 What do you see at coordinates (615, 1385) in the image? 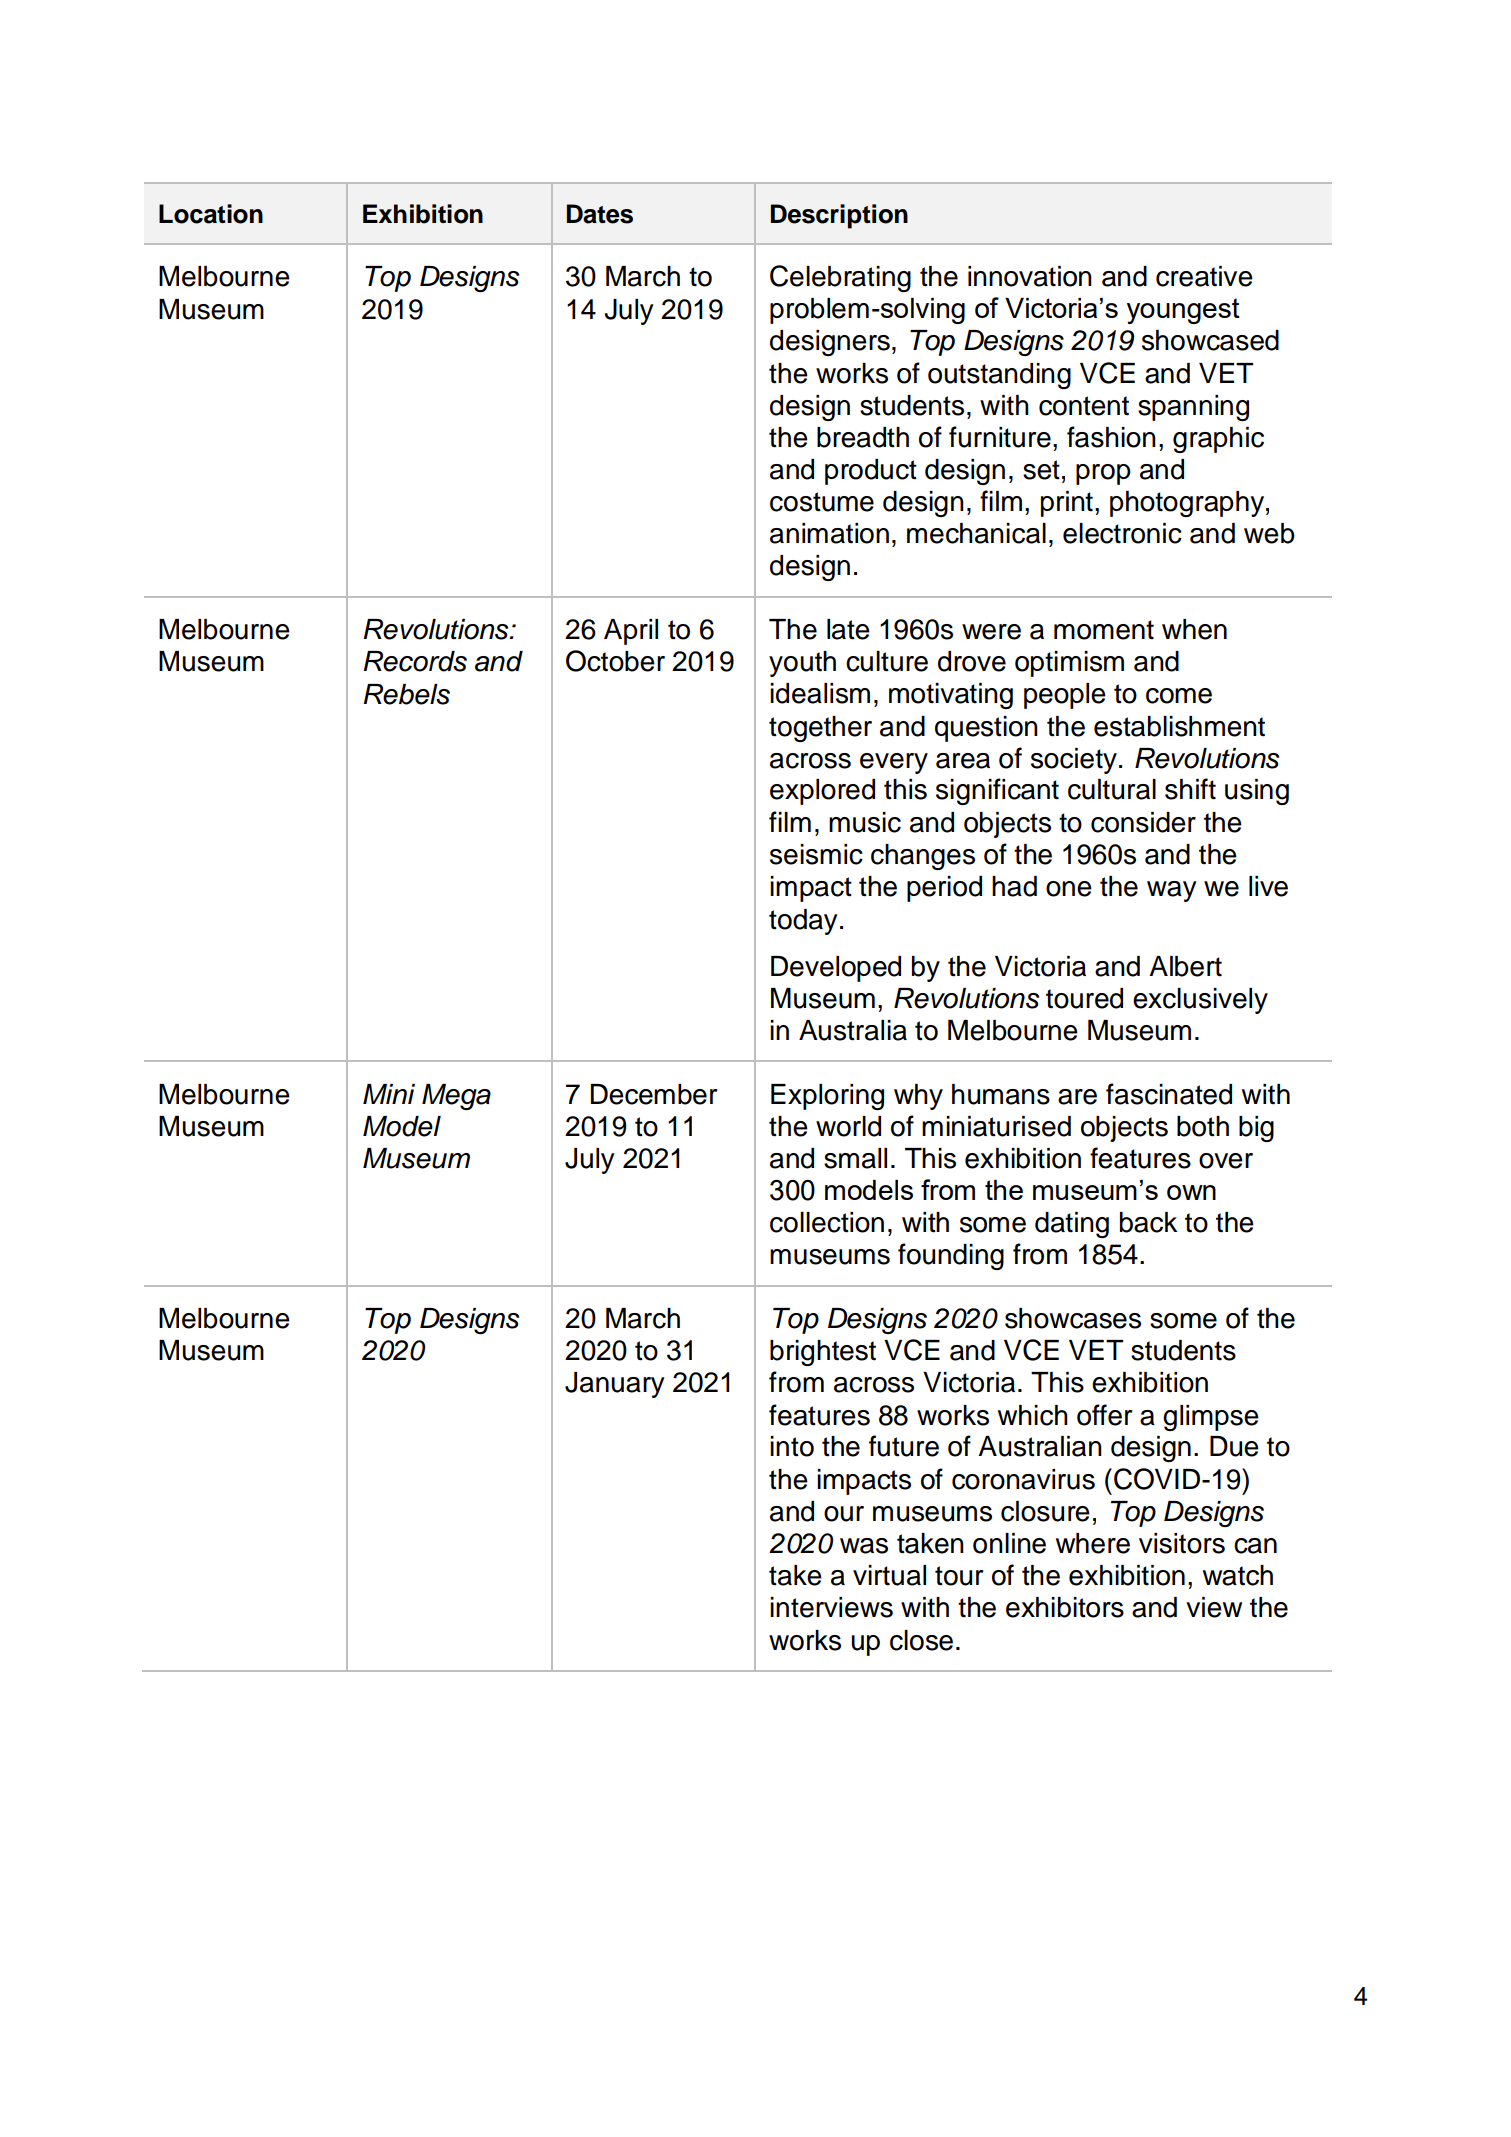
I see `January` at bounding box center [615, 1385].
